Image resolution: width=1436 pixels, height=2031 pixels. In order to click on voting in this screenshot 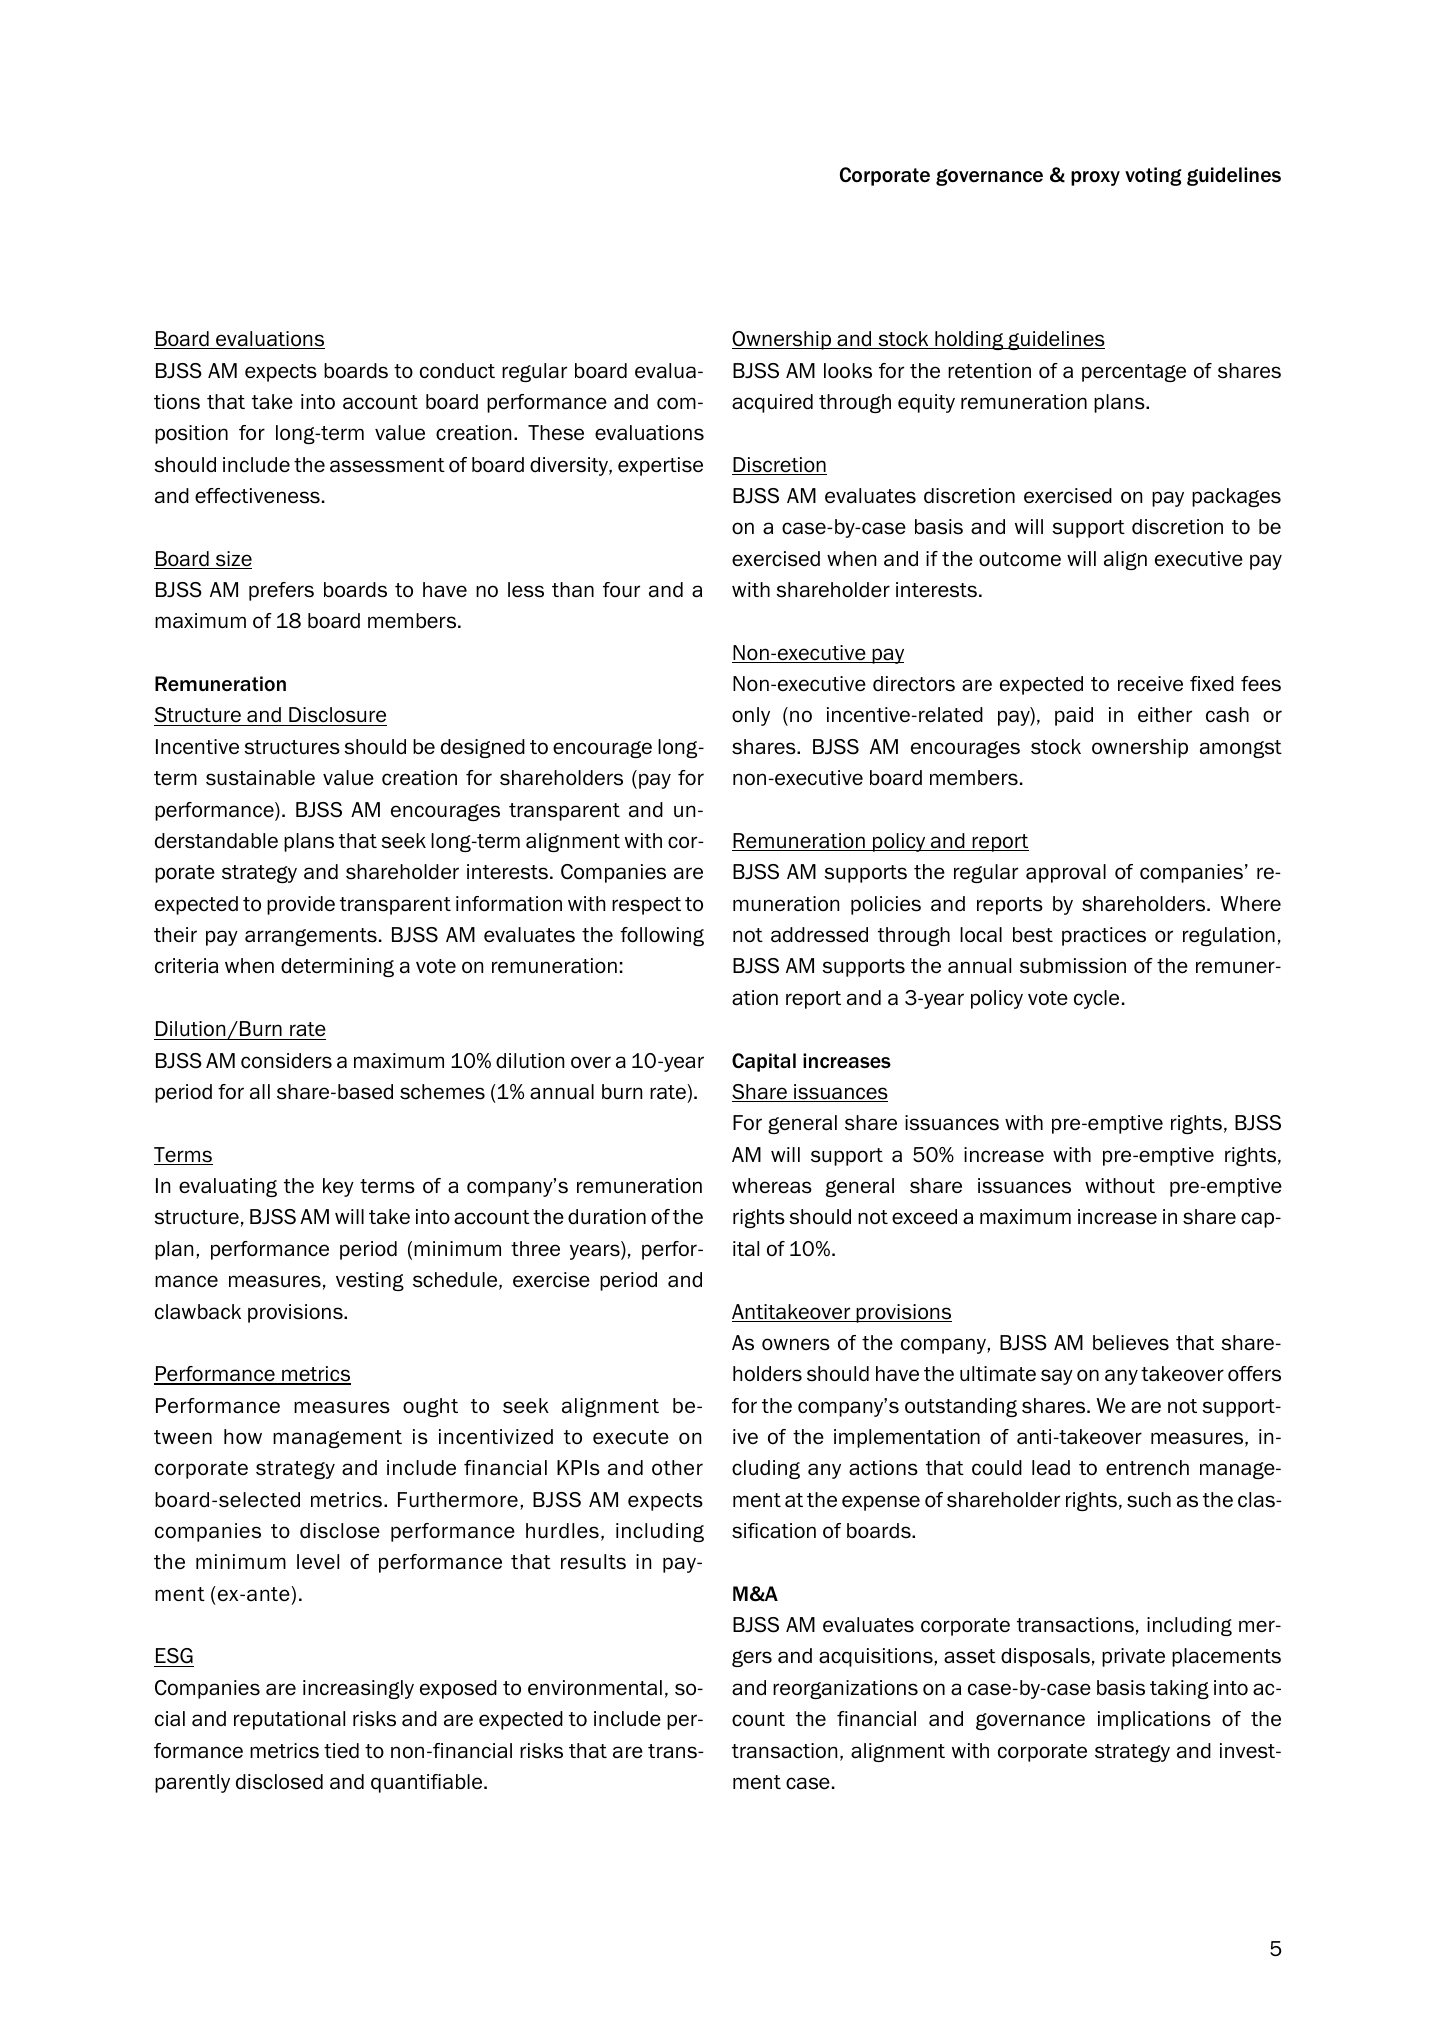, I will do `click(1153, 176)`.
